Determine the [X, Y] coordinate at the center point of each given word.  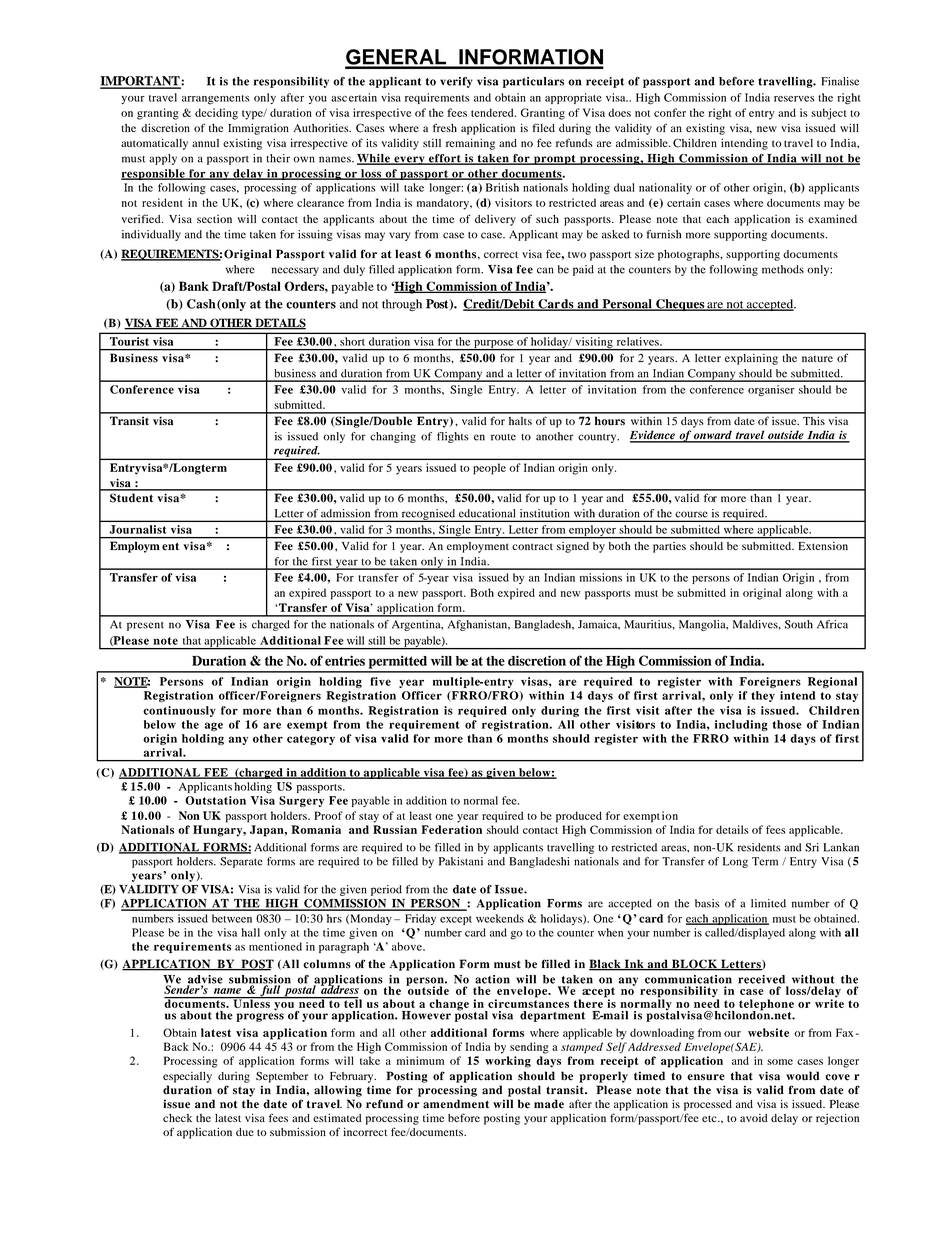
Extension [823, 546]
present [145, 626]
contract [532, 546]
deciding [216, 114]
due [245, 1132]
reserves [794, 99]
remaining [470, 144]
